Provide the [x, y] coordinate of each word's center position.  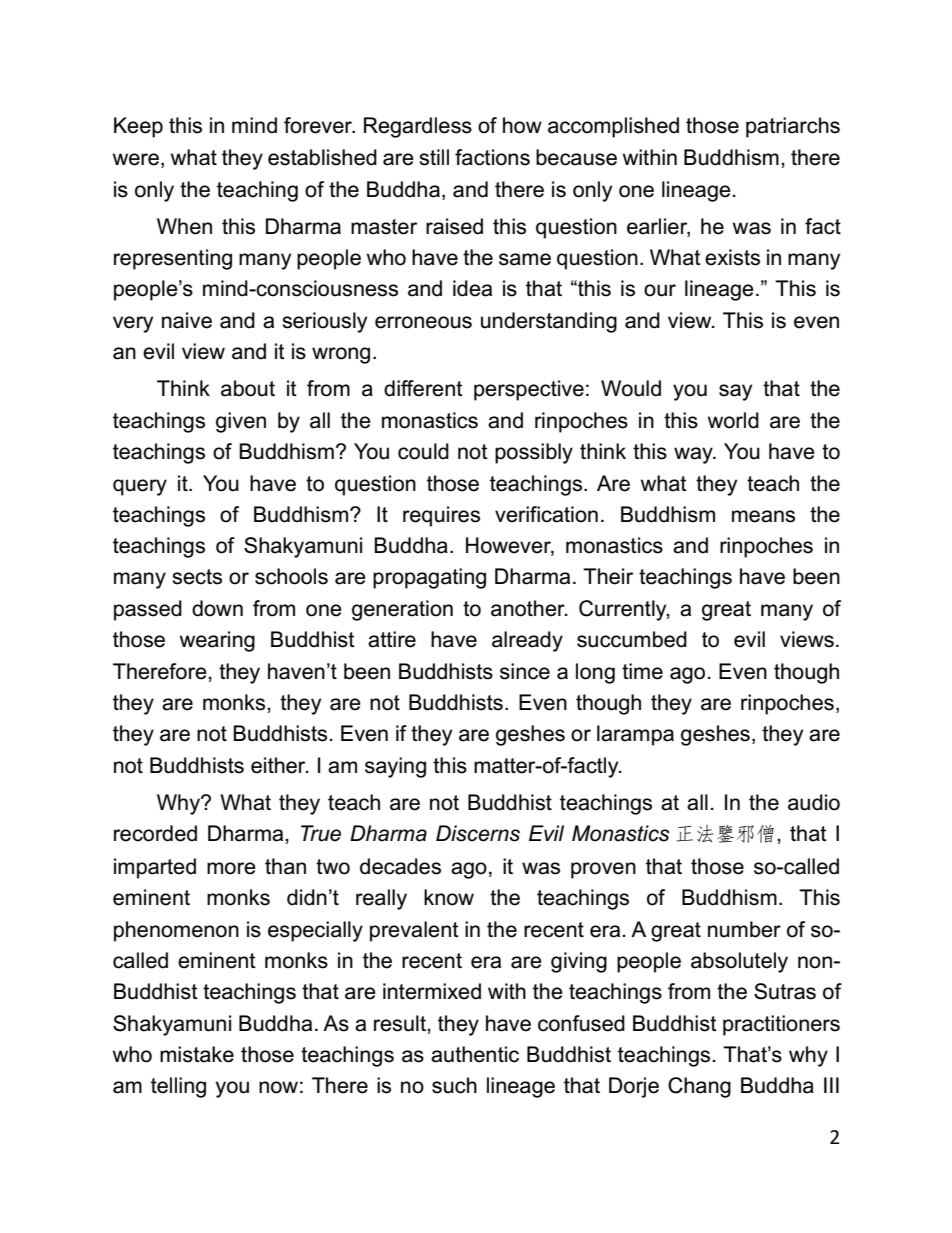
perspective [529, 390]
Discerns [478, 833]
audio [814, 802]
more [231, 868]
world [733, 420]
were [136, 159]
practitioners [781, 1025]
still [434, 157]
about [248, 388]
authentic [475, 1054]
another [529, 608]
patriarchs [793, 127]
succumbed [632, 639]
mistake [197, 1054]
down [217, 608]
